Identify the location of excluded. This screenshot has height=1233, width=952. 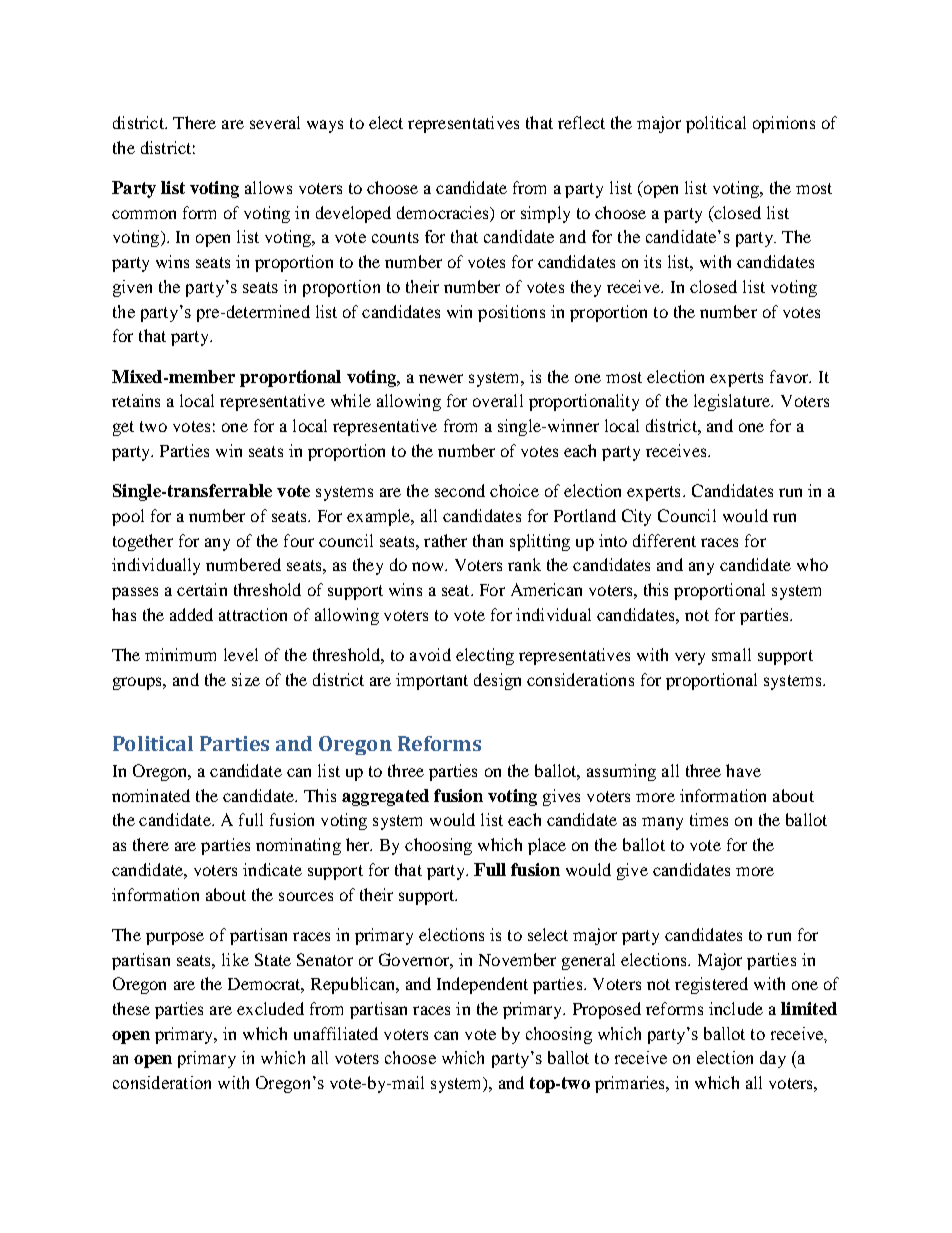
(270, 1008).
